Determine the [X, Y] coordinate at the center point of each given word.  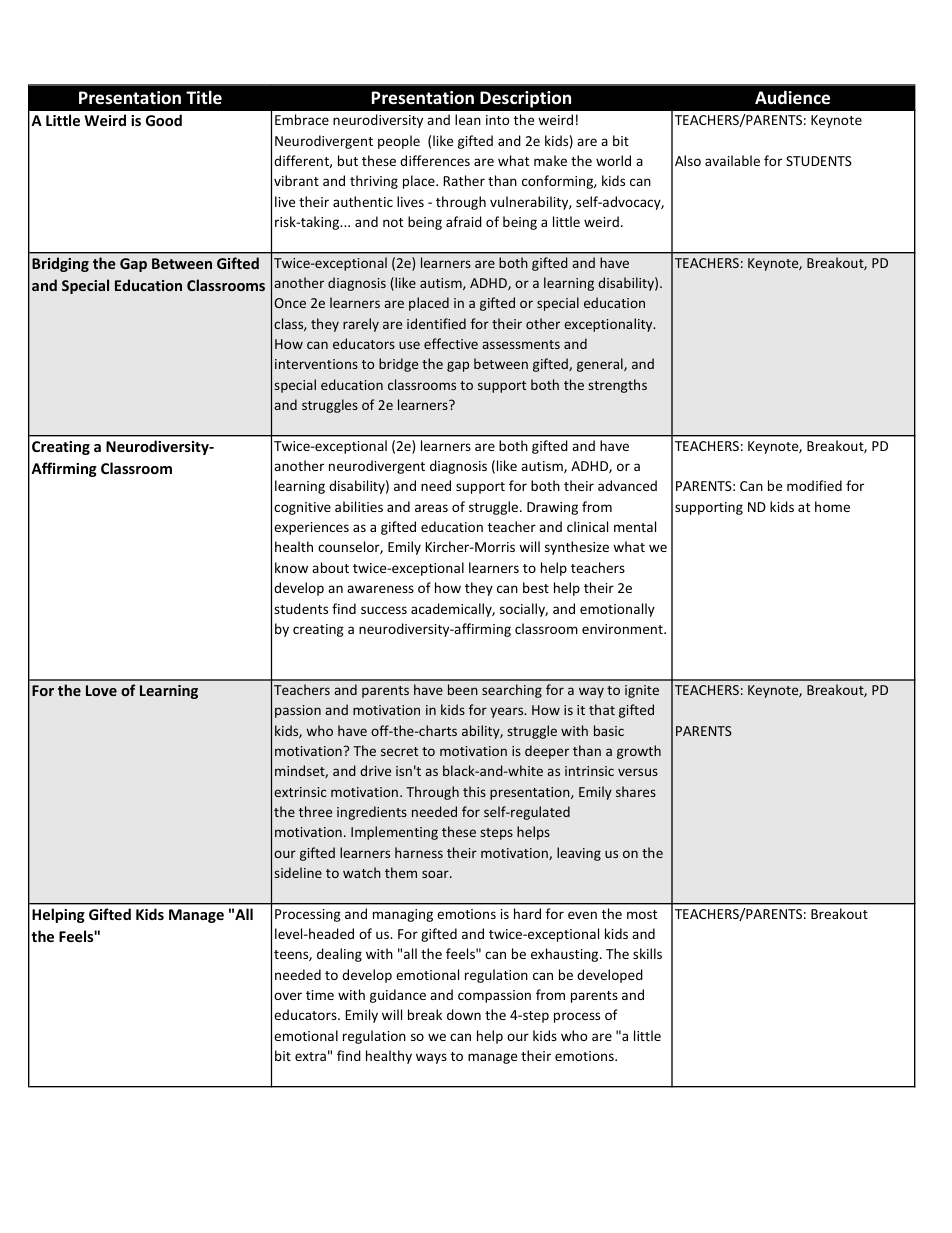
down [464, 1014]
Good [164, 120]
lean [468, 119]
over [288, 996]
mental [635, 526]
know [291, 567]
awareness [380, 589]
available [732, 160]
